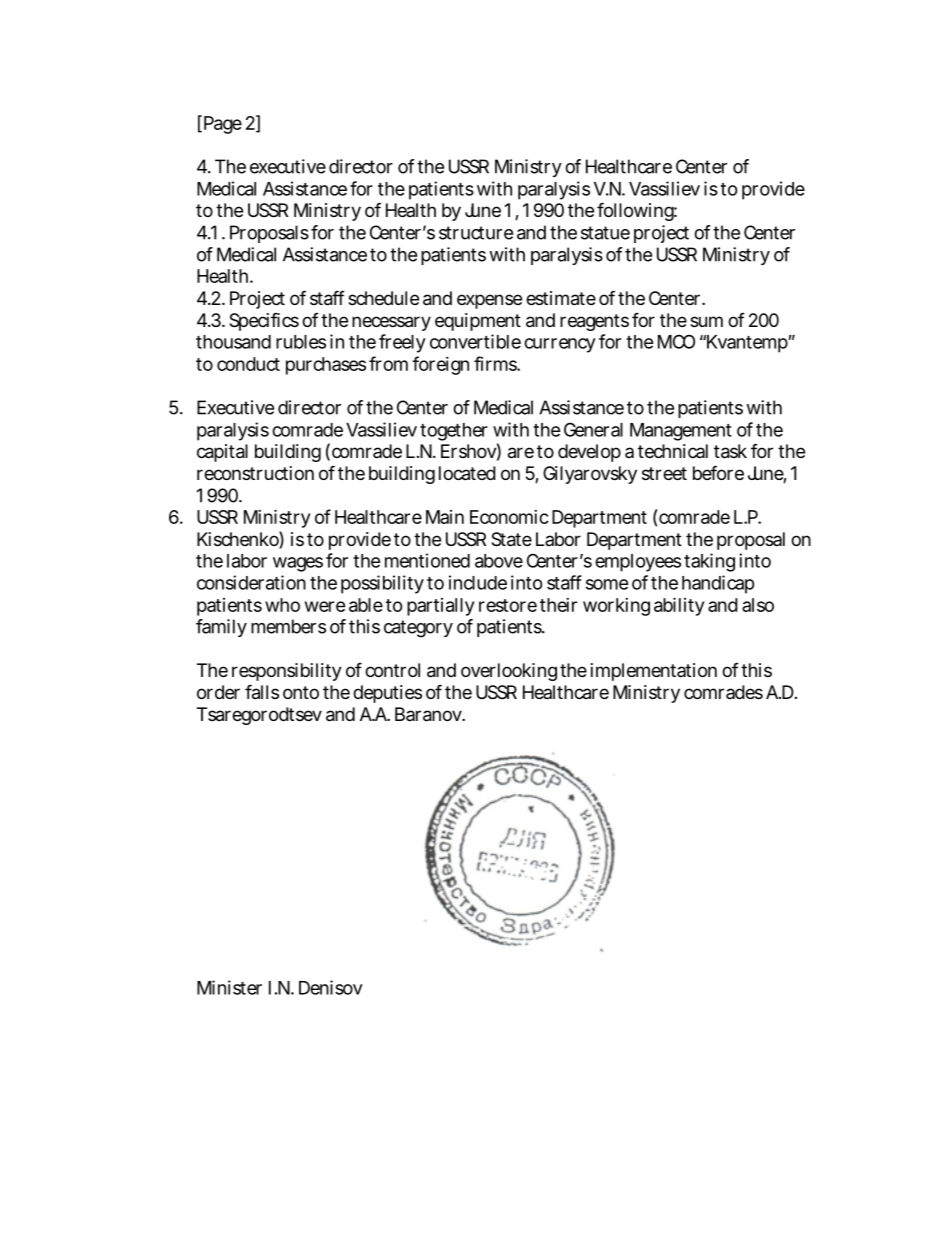 The width and height of the screenshot is (952, 1233). I want to click on structure, so click(476, 233).
